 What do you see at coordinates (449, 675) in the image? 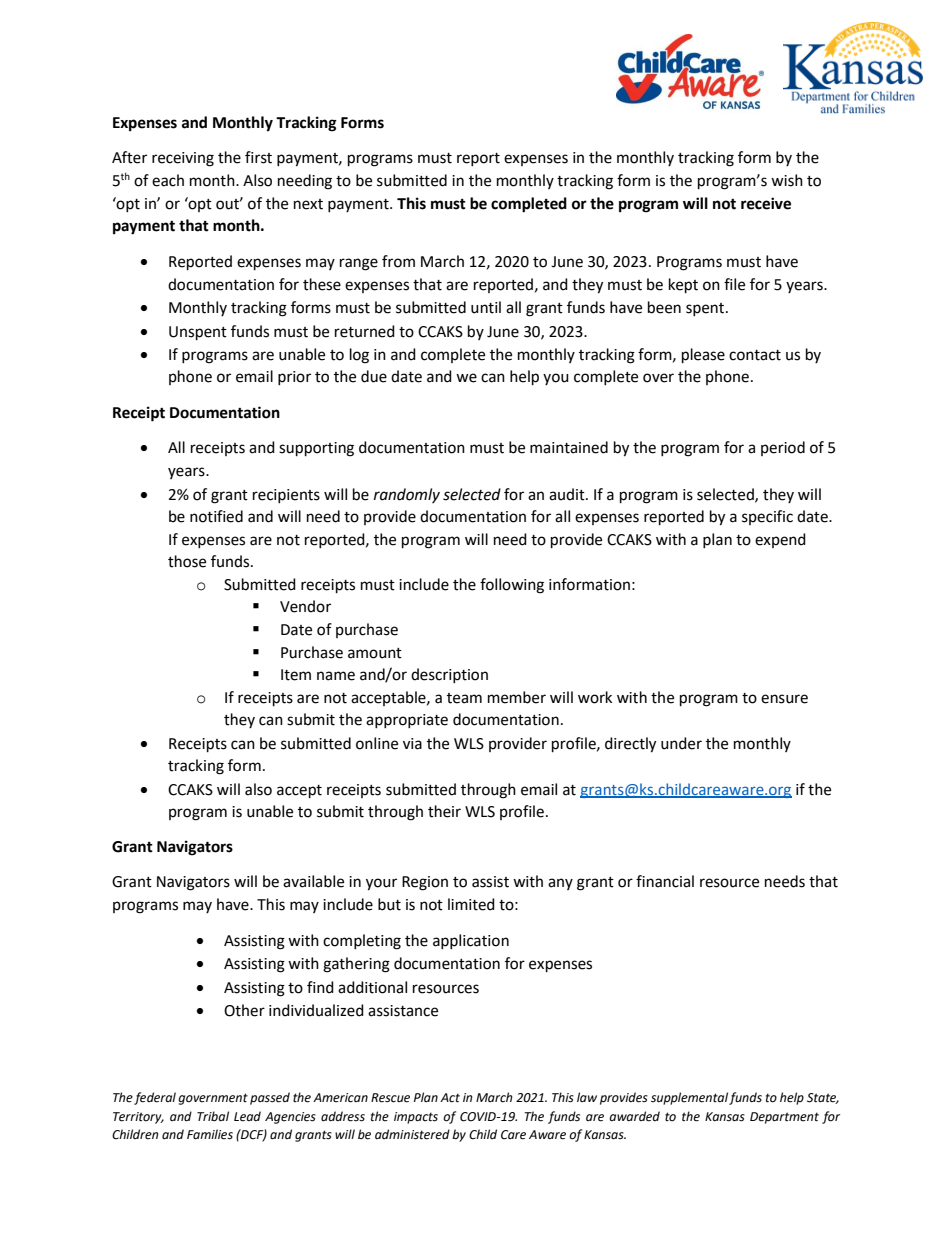
I see `description` at bounding box center [449, 675].
